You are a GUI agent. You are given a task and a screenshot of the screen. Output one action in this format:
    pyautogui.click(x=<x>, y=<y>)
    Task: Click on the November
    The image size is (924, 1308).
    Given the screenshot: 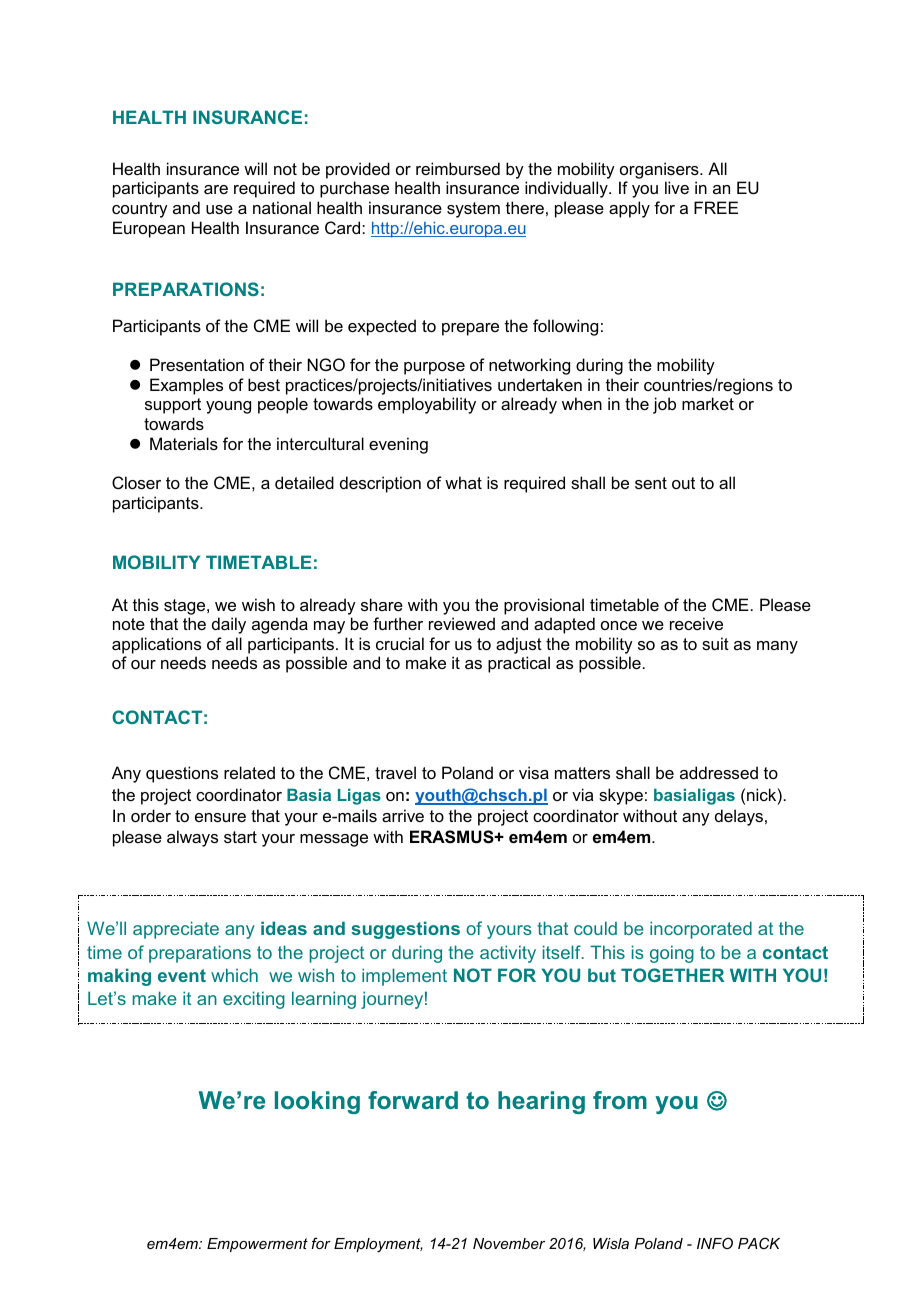 What is the action you would take?
    pyautogui.click(x=509, y=1243)
